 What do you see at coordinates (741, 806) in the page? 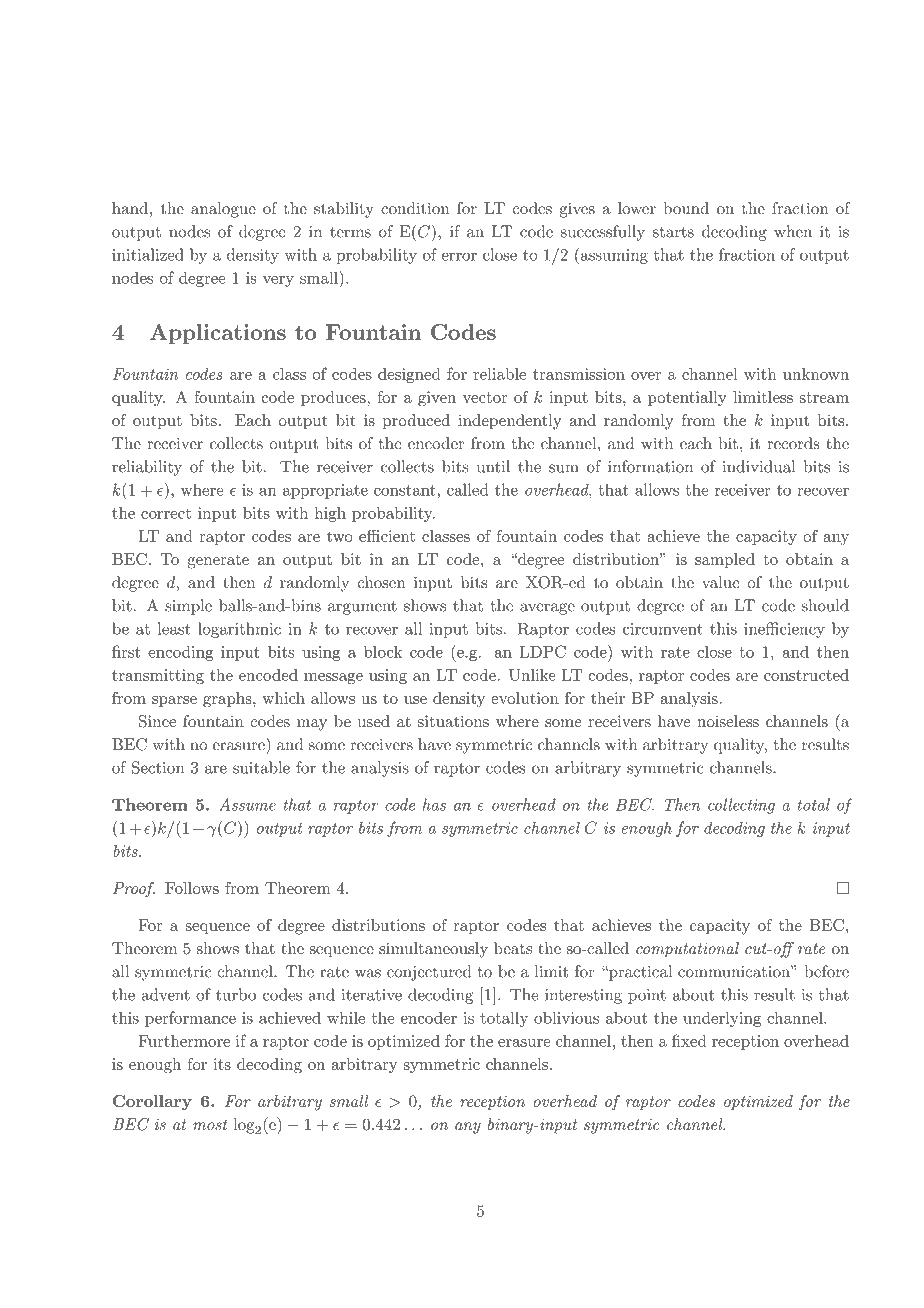
I see `collecting` at bounding box center [741, 806].
